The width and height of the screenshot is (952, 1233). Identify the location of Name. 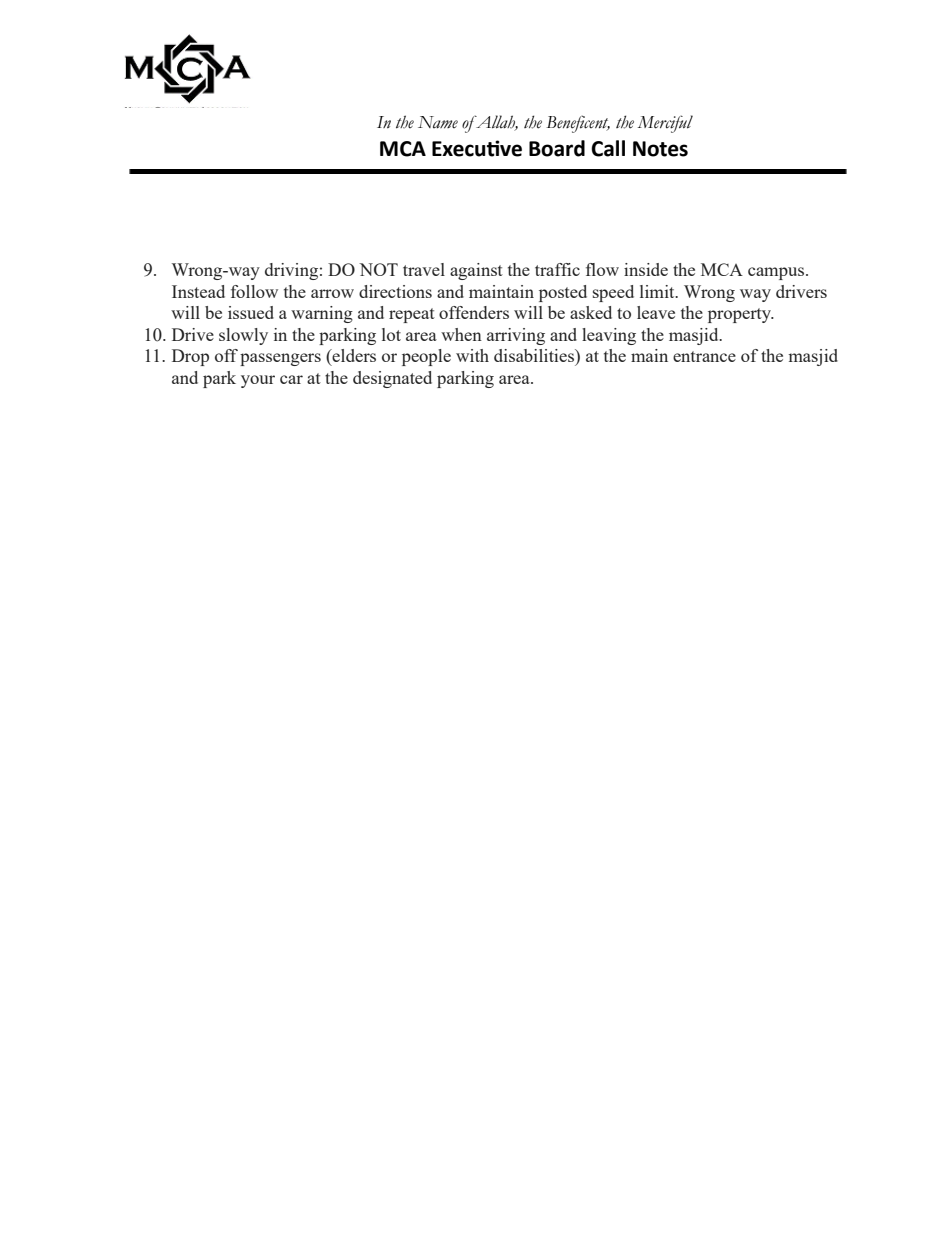
(438, 122).
